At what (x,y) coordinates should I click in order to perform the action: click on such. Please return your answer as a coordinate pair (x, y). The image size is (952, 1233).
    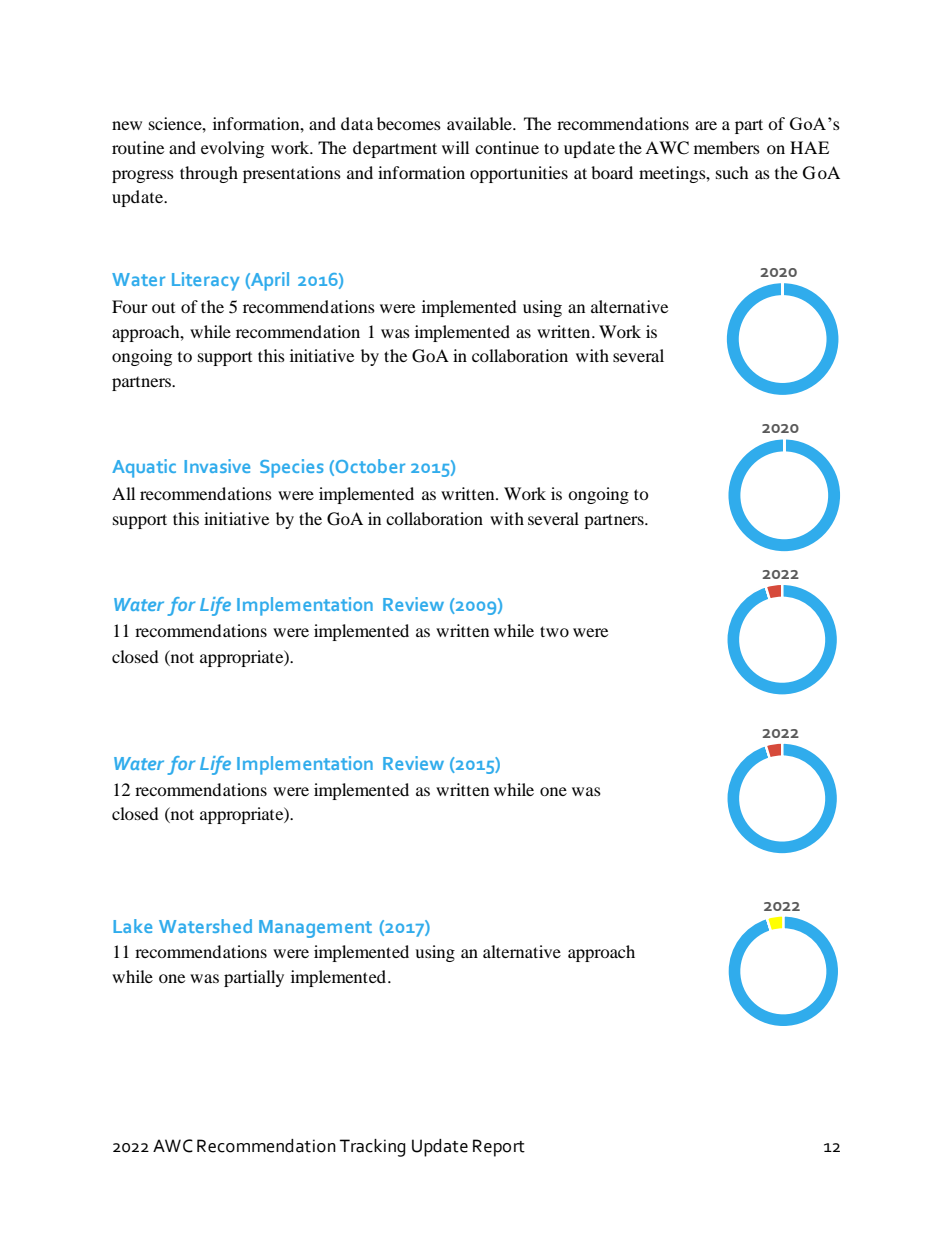
    Looking at the image, I should click on (732, 172).
